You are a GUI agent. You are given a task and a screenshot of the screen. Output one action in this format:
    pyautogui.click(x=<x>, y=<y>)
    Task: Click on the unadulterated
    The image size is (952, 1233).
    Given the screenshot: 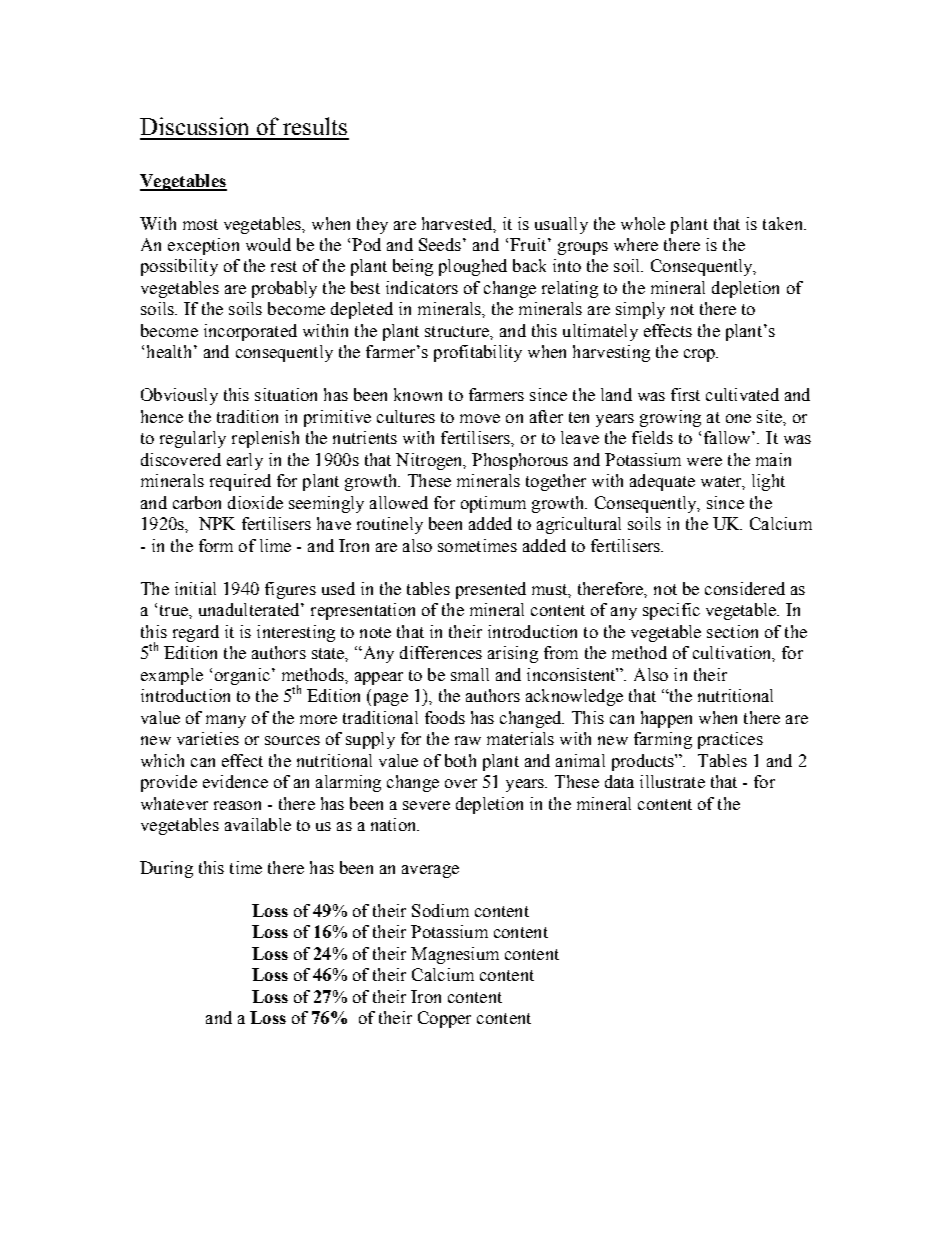 What is the action you would take?
    pyautogui.click(x=250, y=609)
